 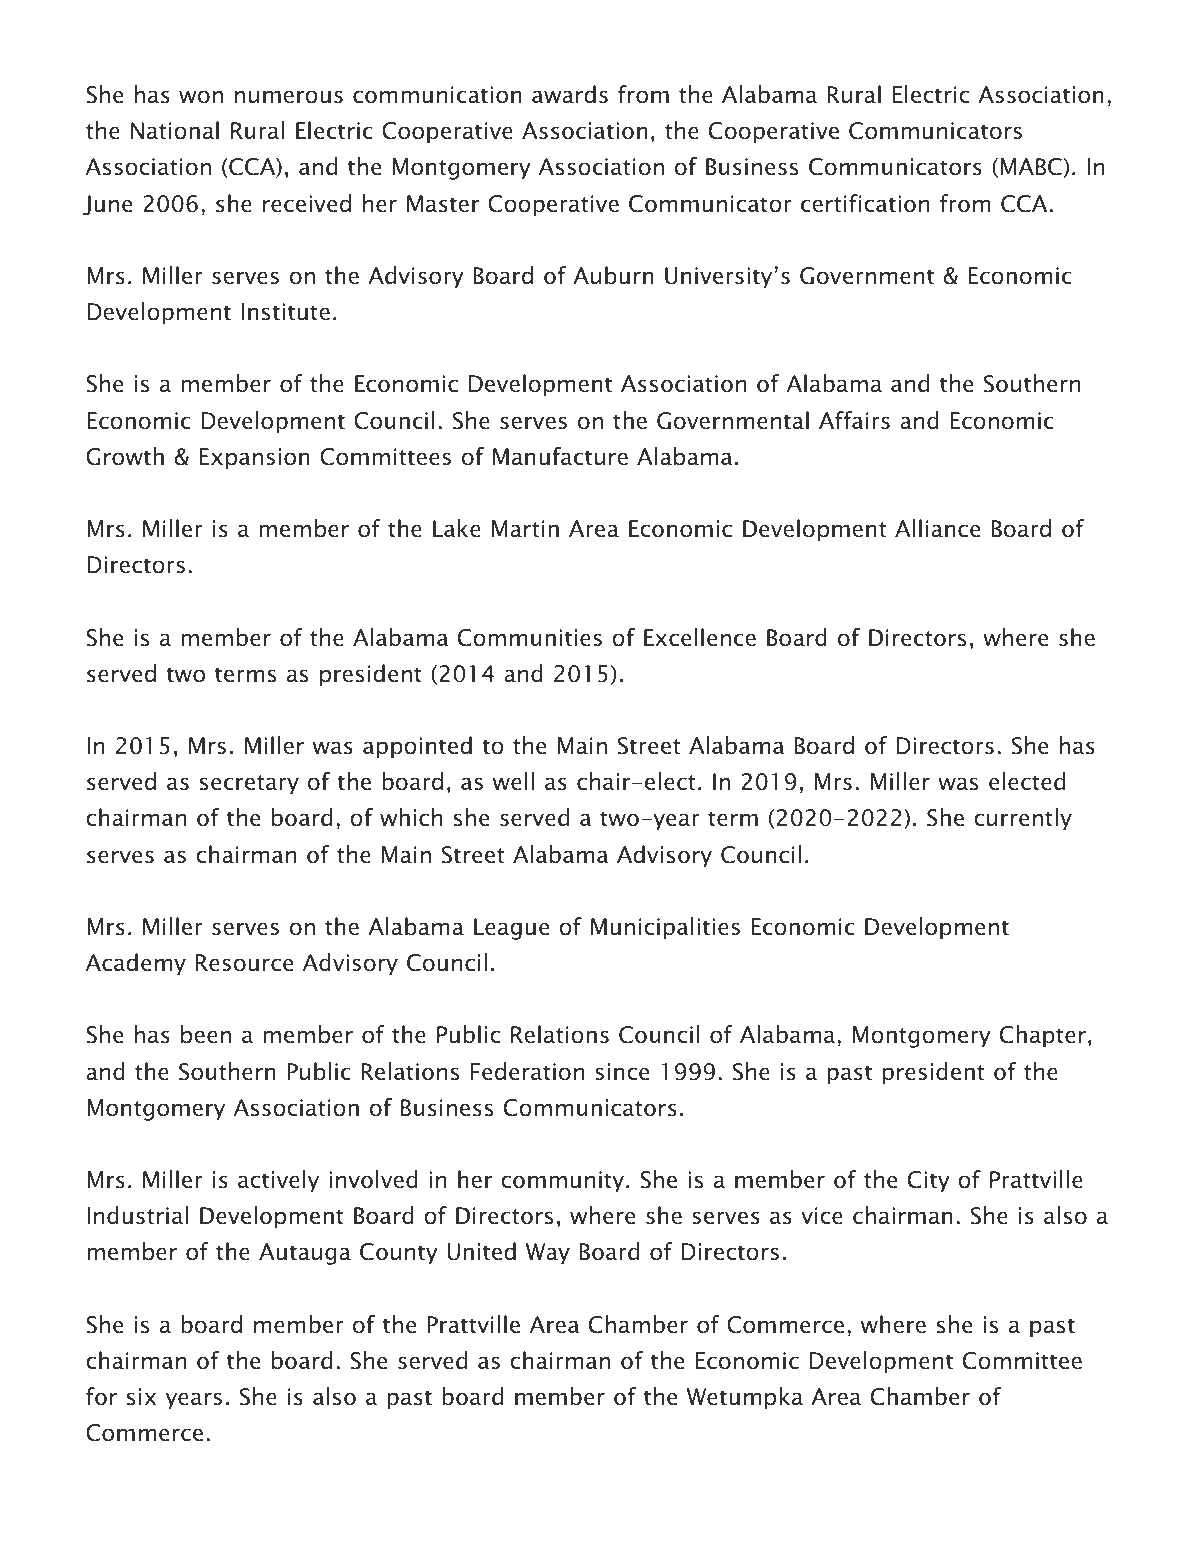 I want to click on six, so click(x=141, y=1397).
